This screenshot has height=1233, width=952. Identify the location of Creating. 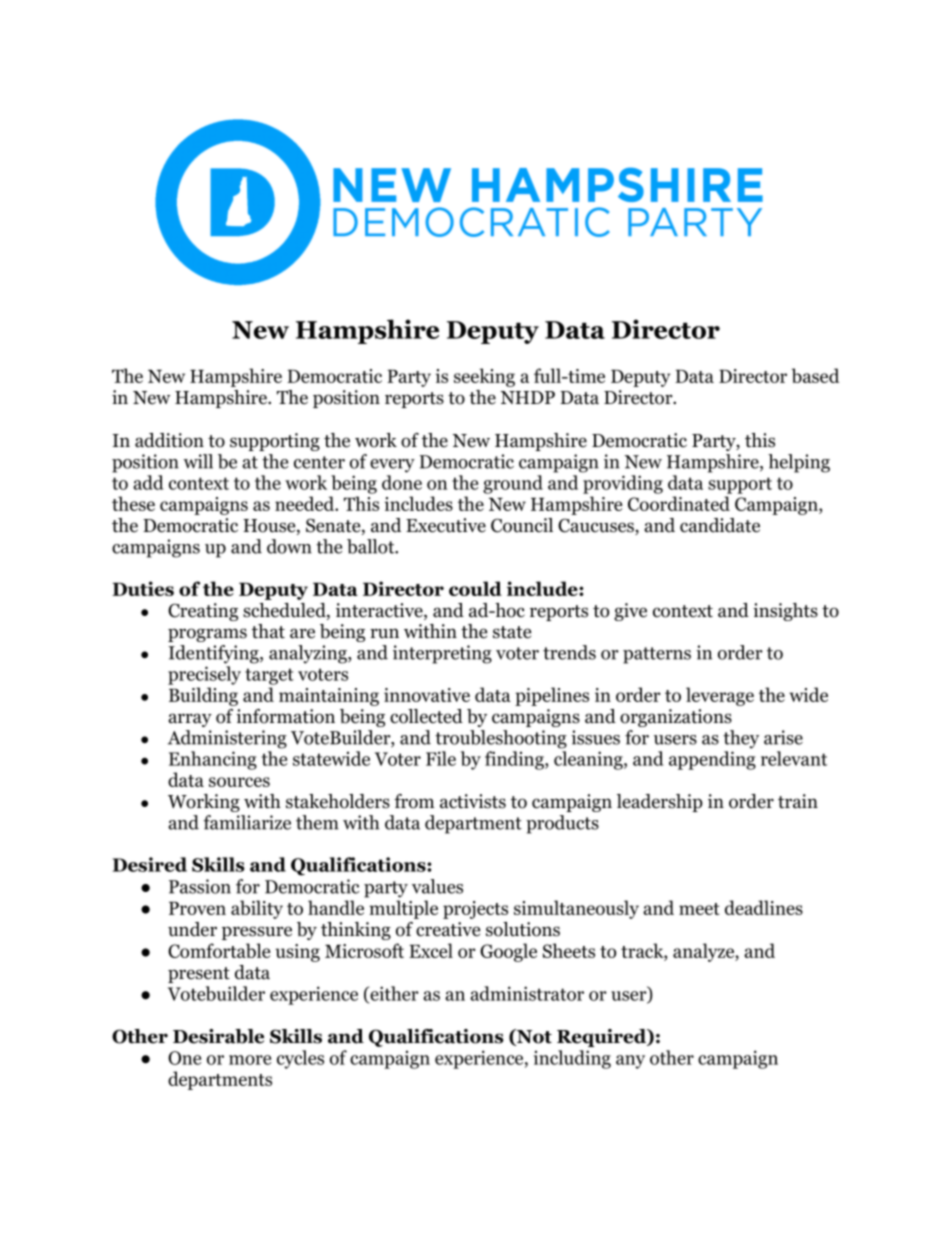
(203, 612).
